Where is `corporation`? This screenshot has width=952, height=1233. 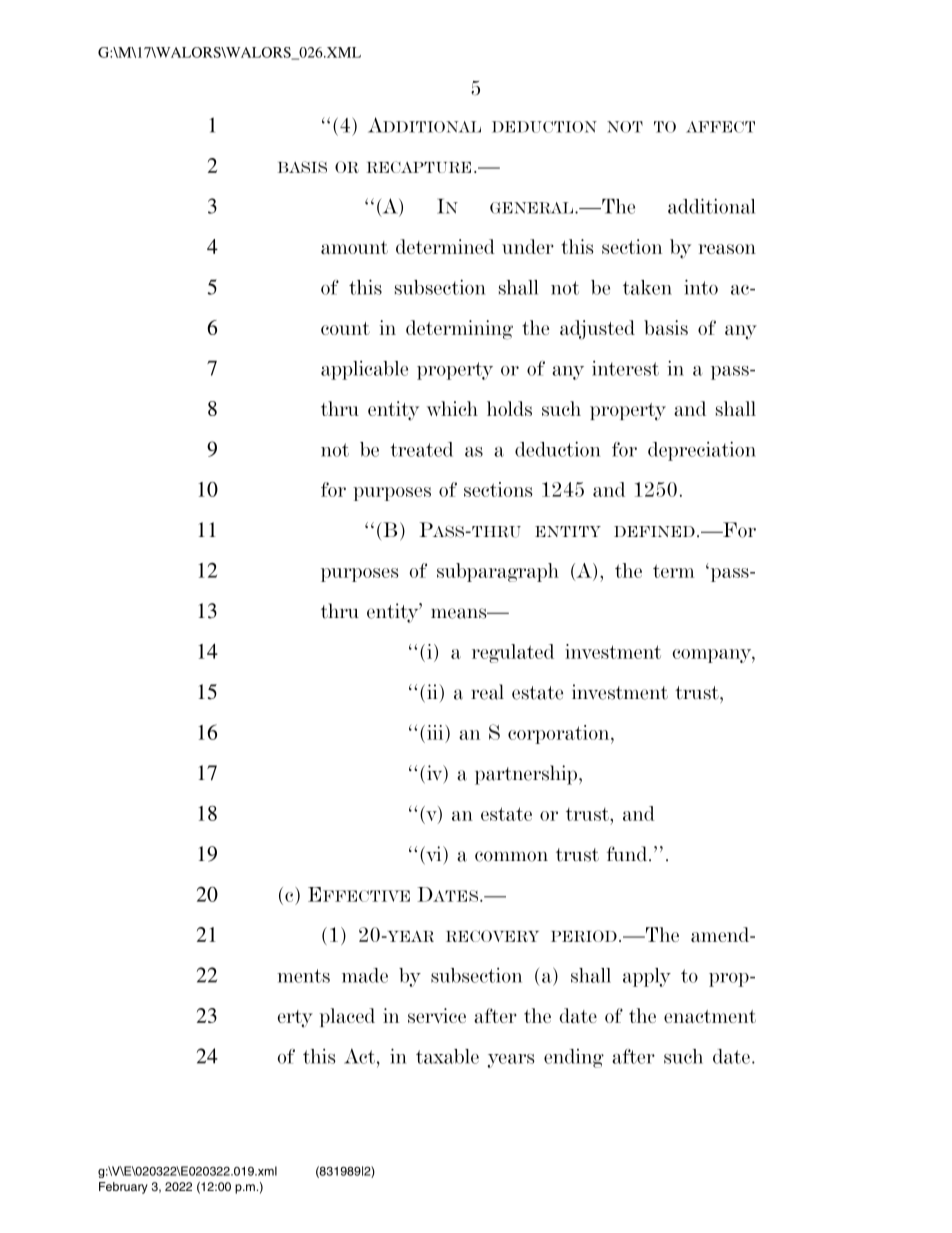
corporation is located at coordinates (560, 734).
